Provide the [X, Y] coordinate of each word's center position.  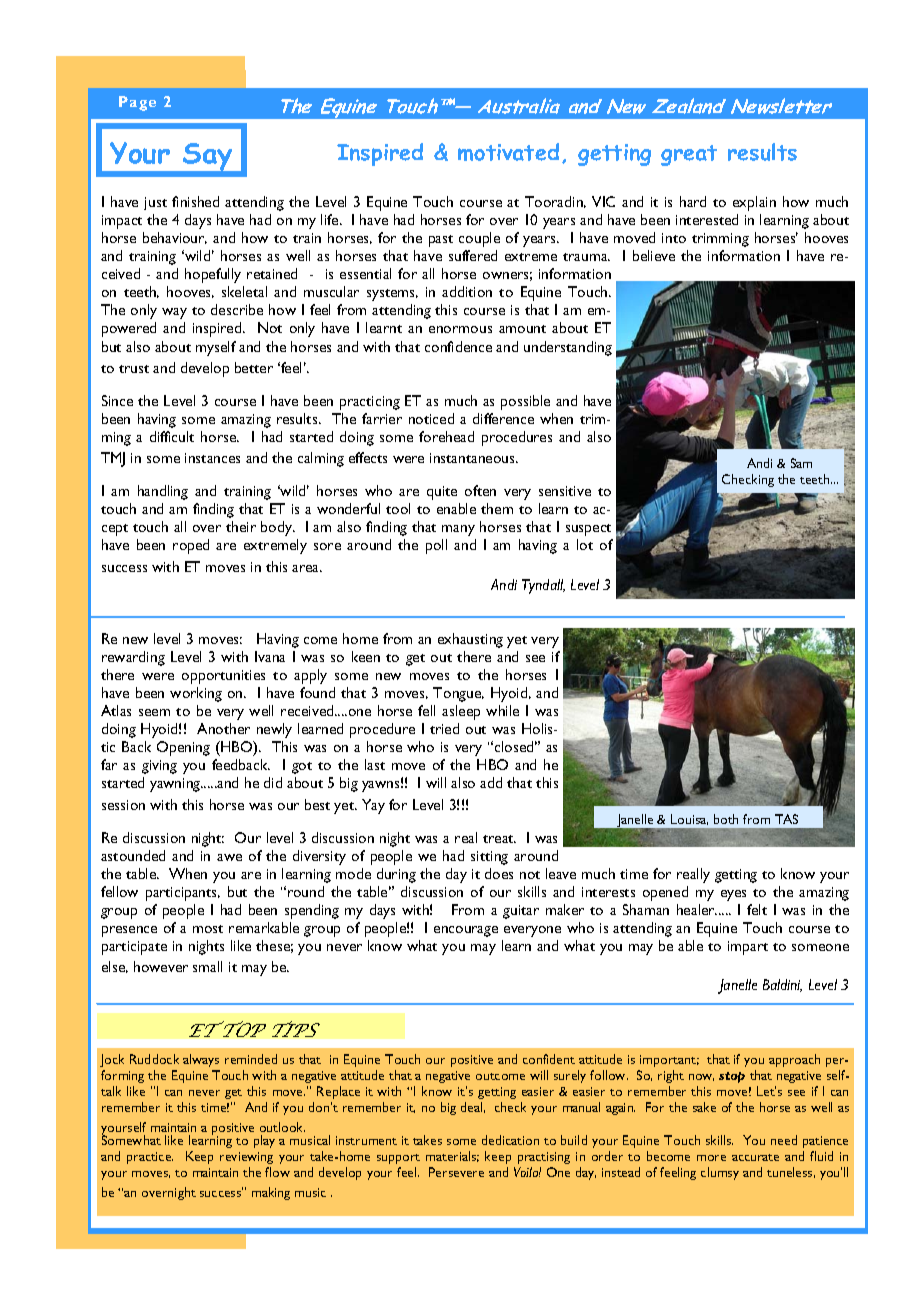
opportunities [223, 677]
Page [137, 103]
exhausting [470, 640]
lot [585, 544]
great [689, 155]
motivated [508, 152]
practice [150, 1158]
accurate [755, 1157]
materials [452, 1156]
